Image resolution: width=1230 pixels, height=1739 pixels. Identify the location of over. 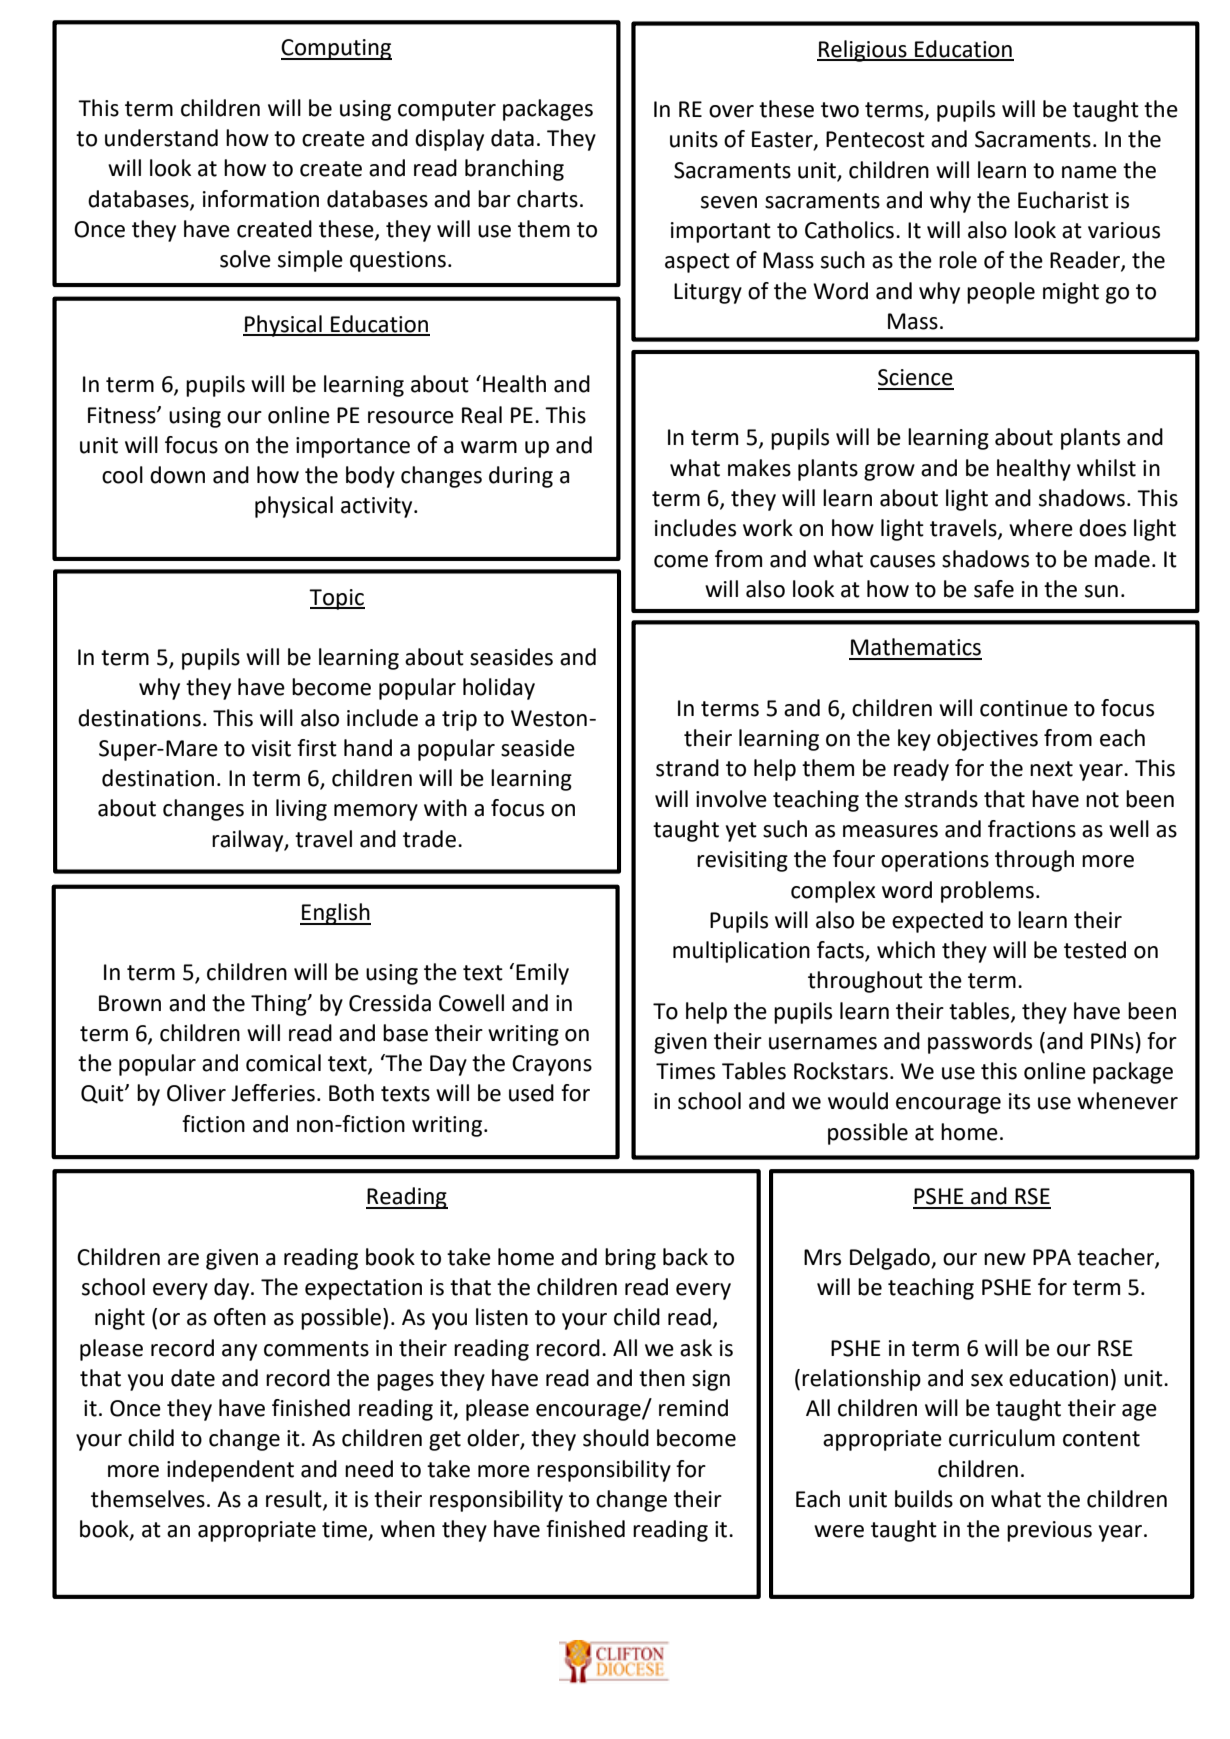
(731, 111).
